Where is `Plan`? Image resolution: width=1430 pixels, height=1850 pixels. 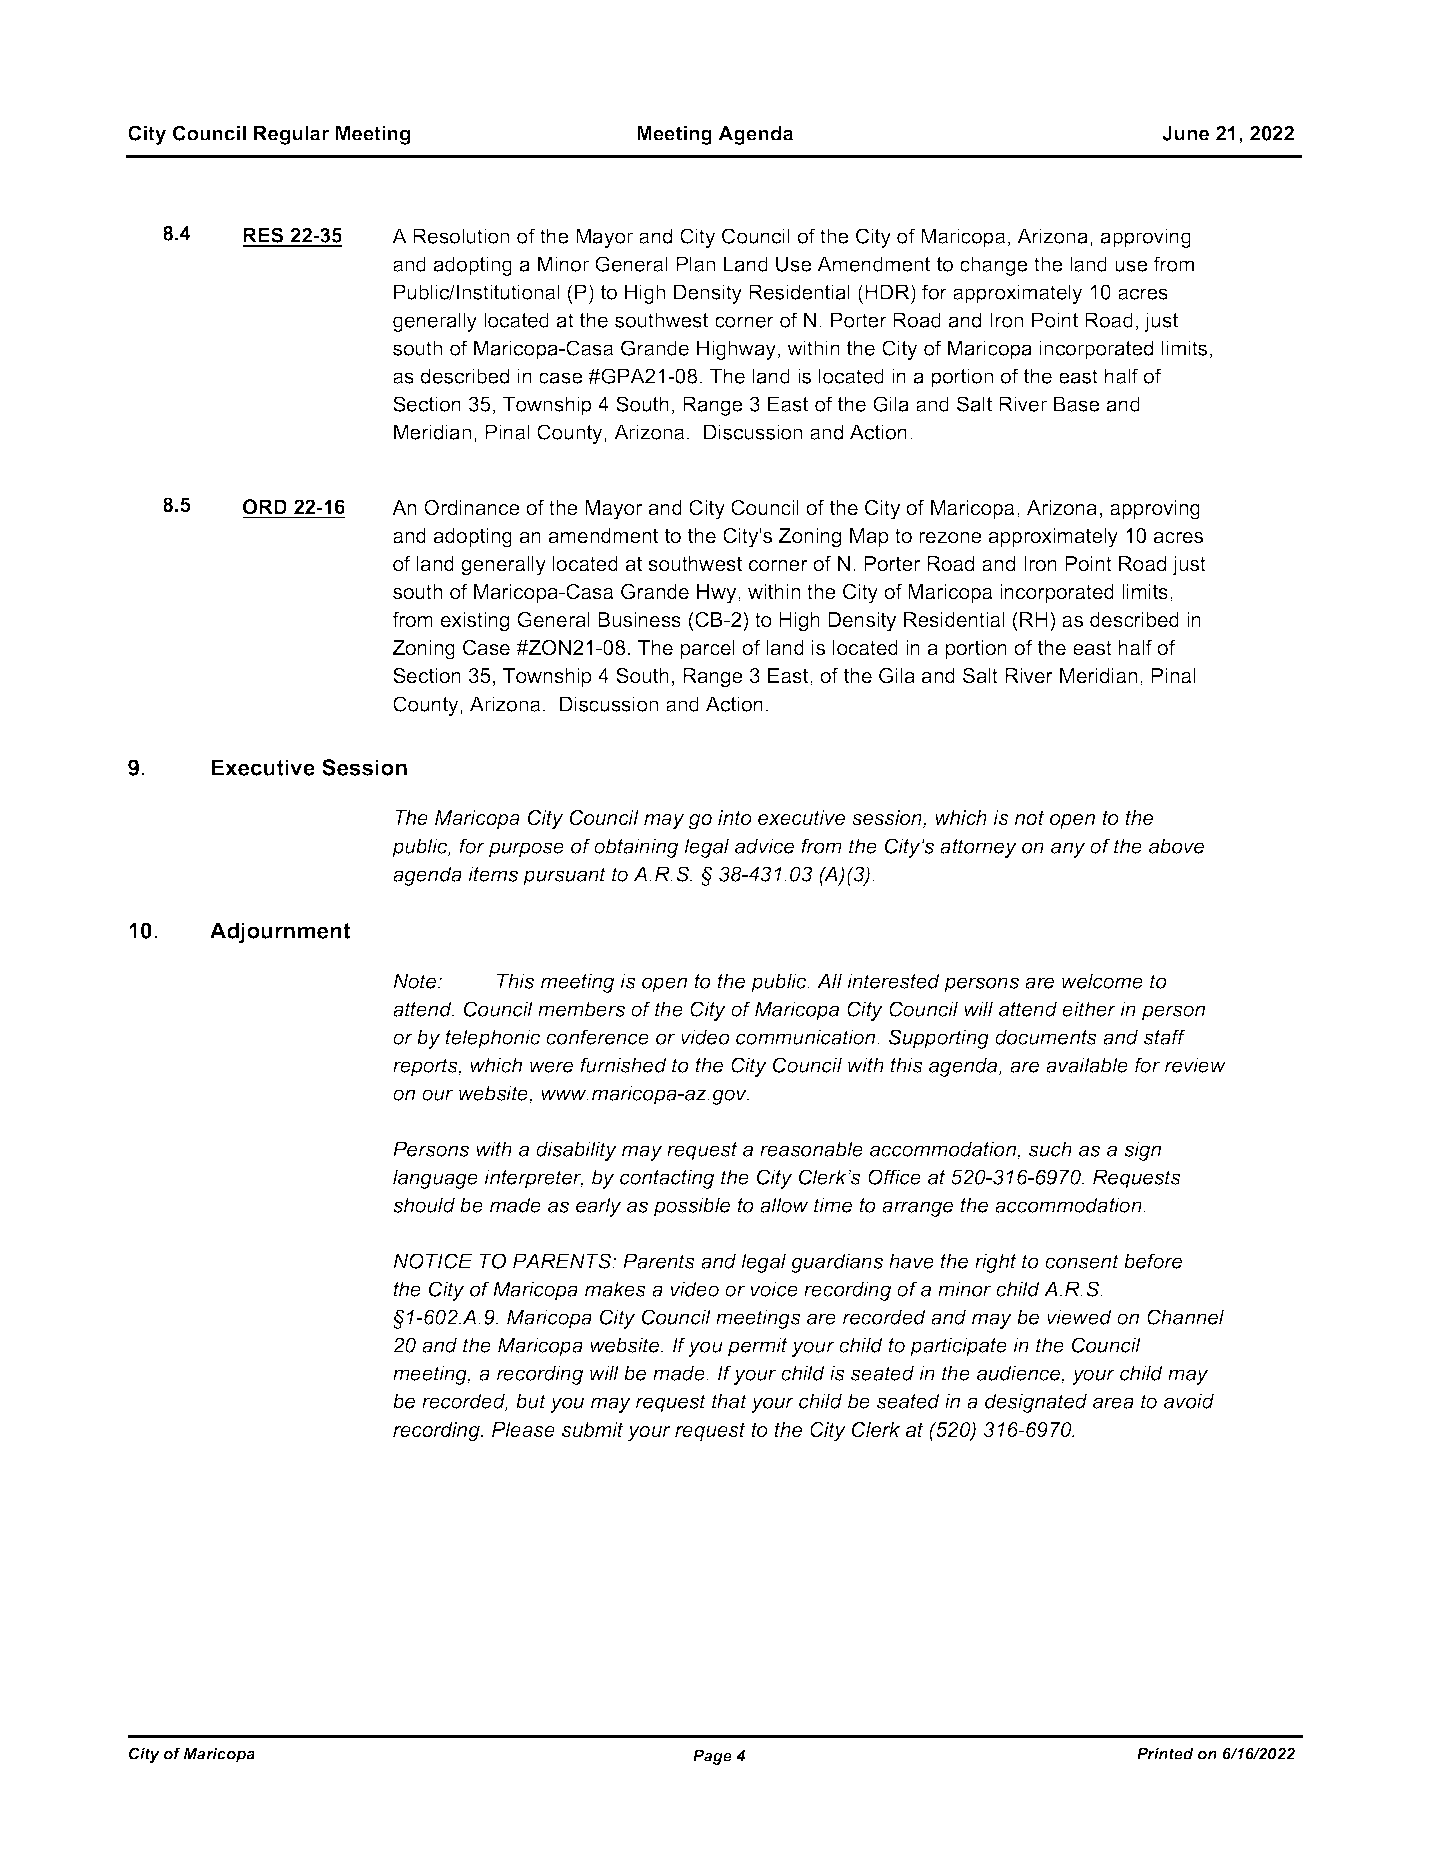 Plan is located at coordinates (695, 264).
